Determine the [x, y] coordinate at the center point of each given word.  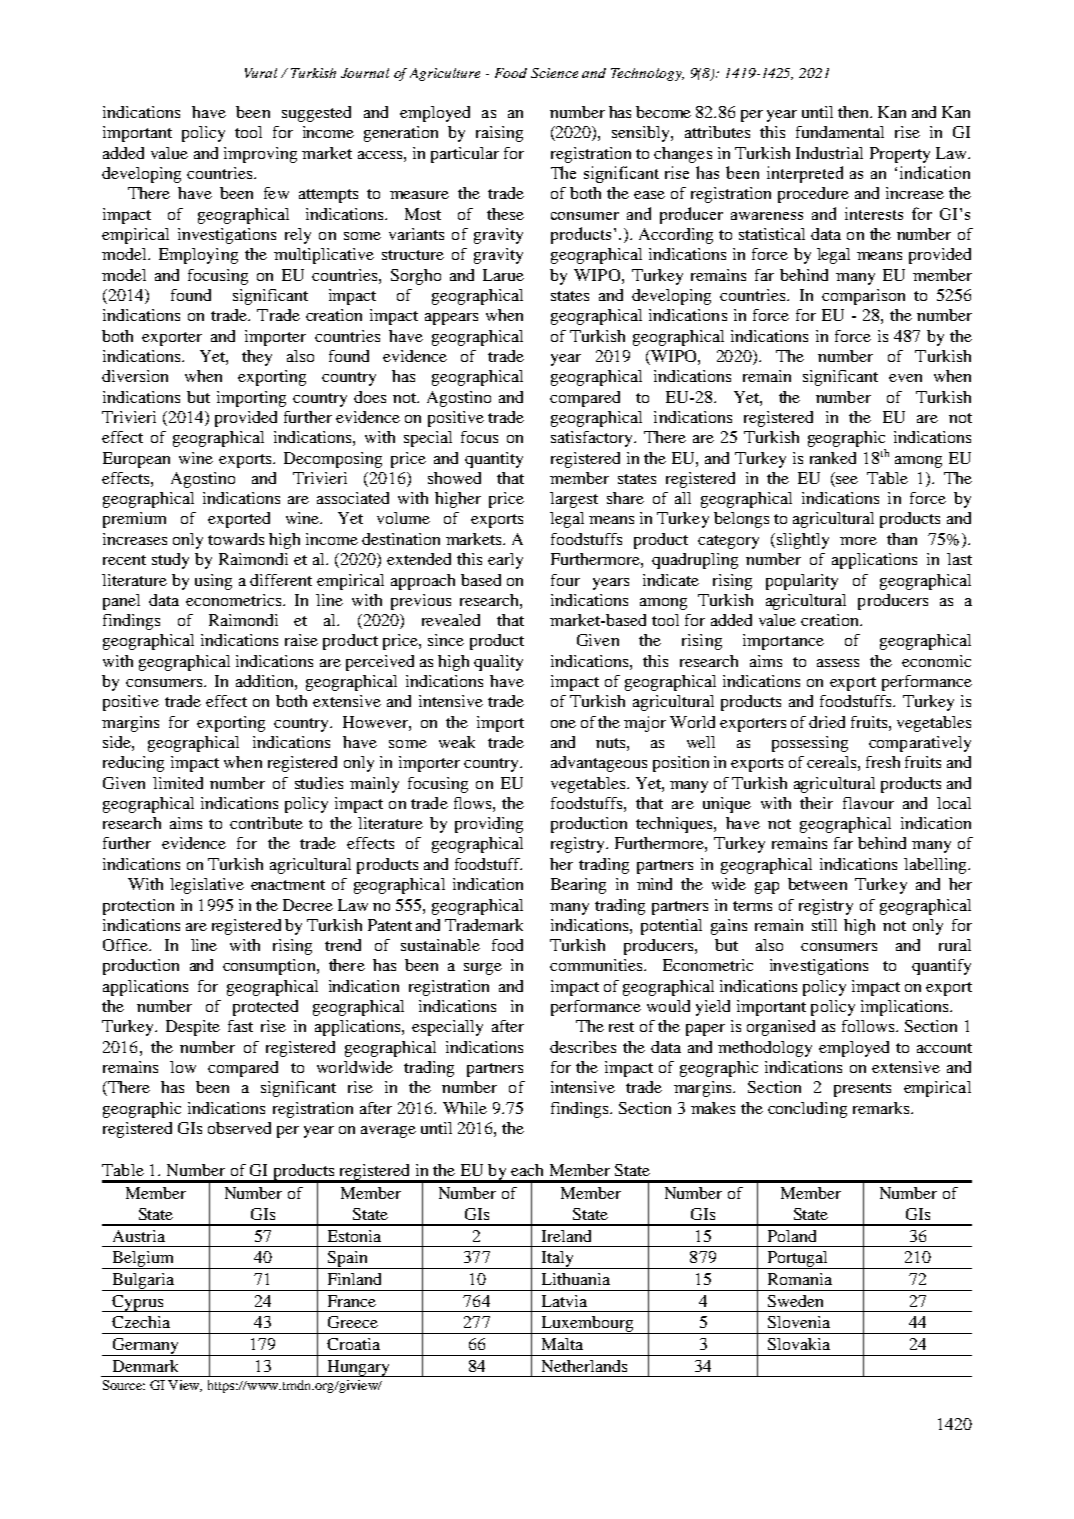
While [465, 1108]
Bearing [578, 886]
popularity [802, 582]
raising [499, 134]
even [905, 378]
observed [239, 1128]
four [565, 580]
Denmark [145, 1366]
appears [451, 319]
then [855, 112]
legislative [207, 886]
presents [862, 1090]
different [281, 580]
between [817, 884]
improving [260, 155]
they [257, 358]
